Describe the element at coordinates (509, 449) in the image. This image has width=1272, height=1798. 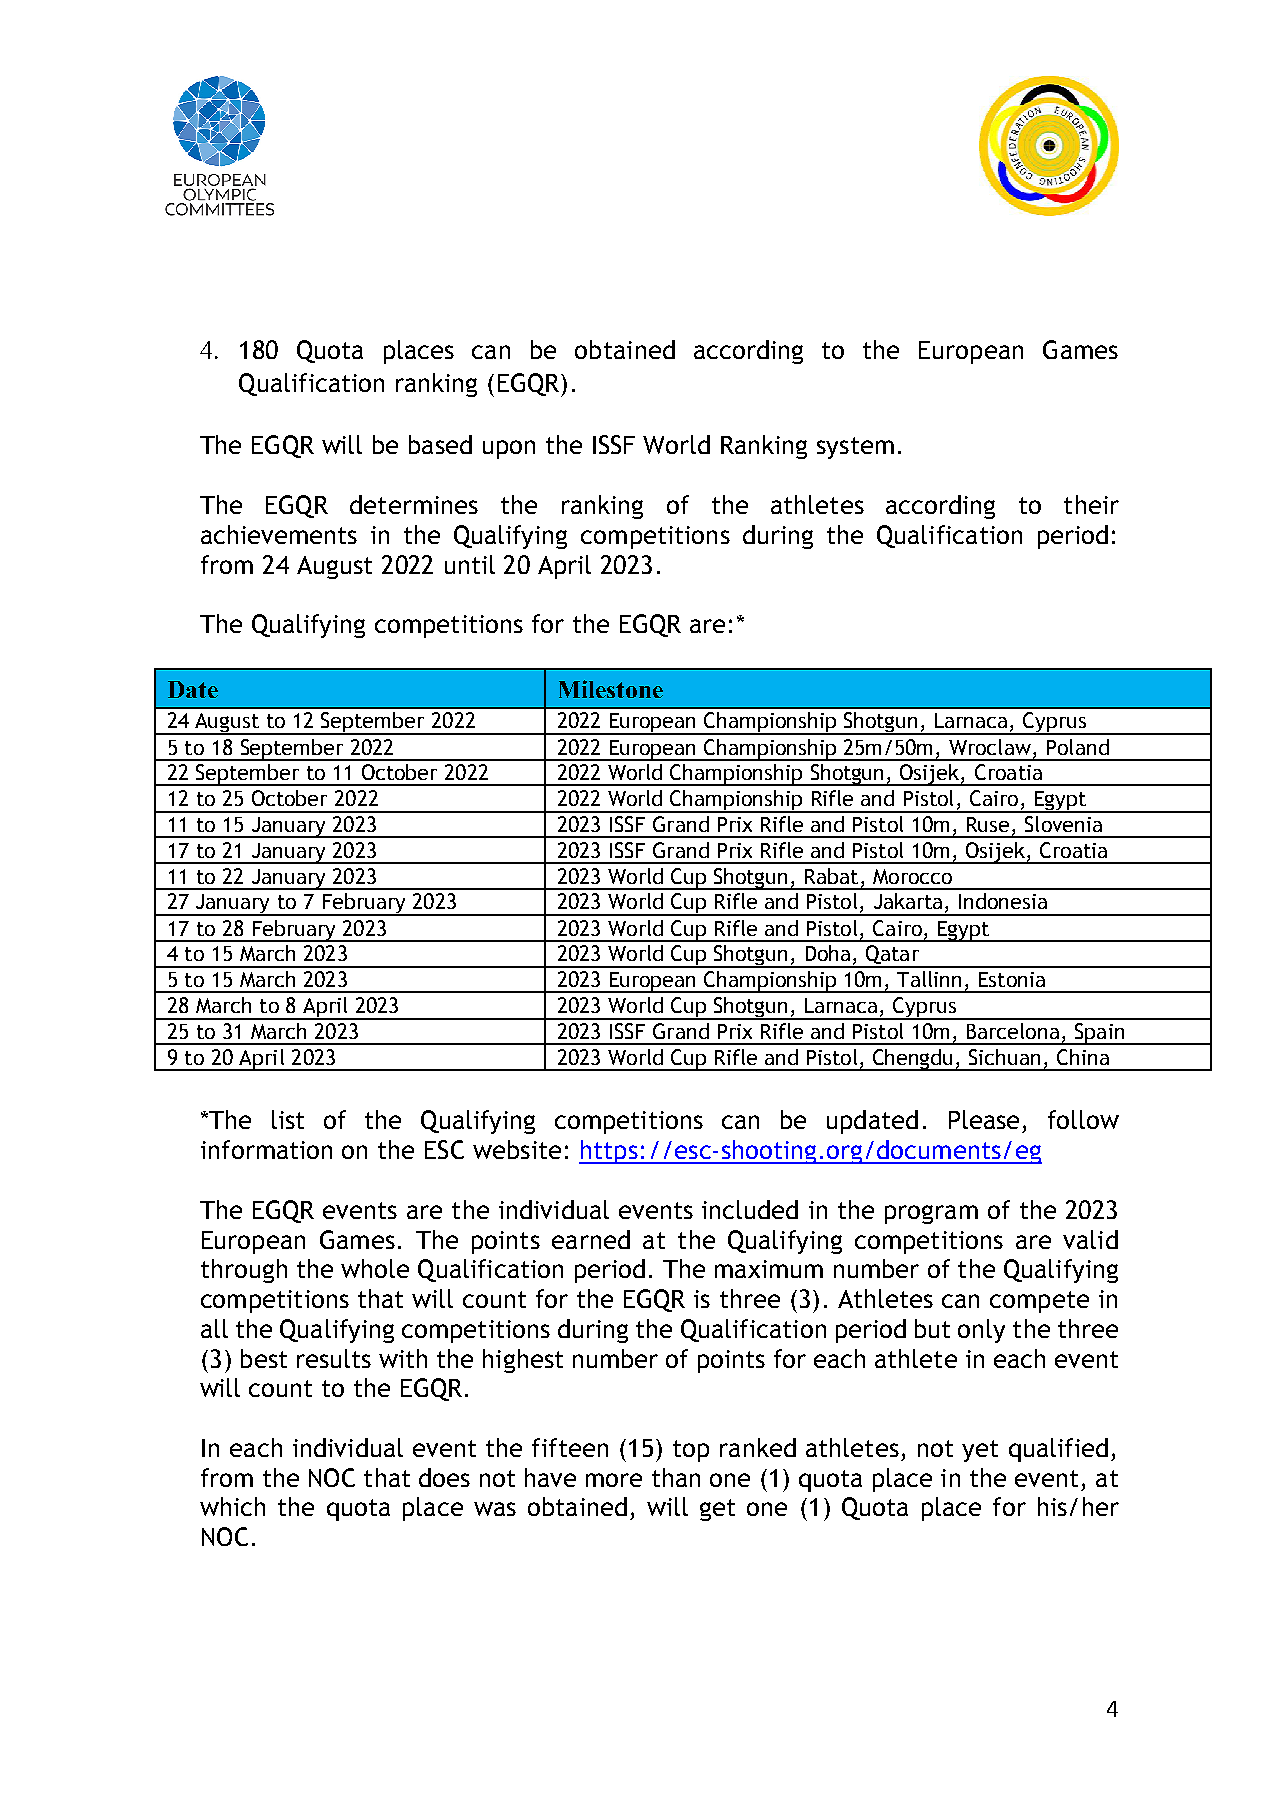
I see `upon` at that location.
